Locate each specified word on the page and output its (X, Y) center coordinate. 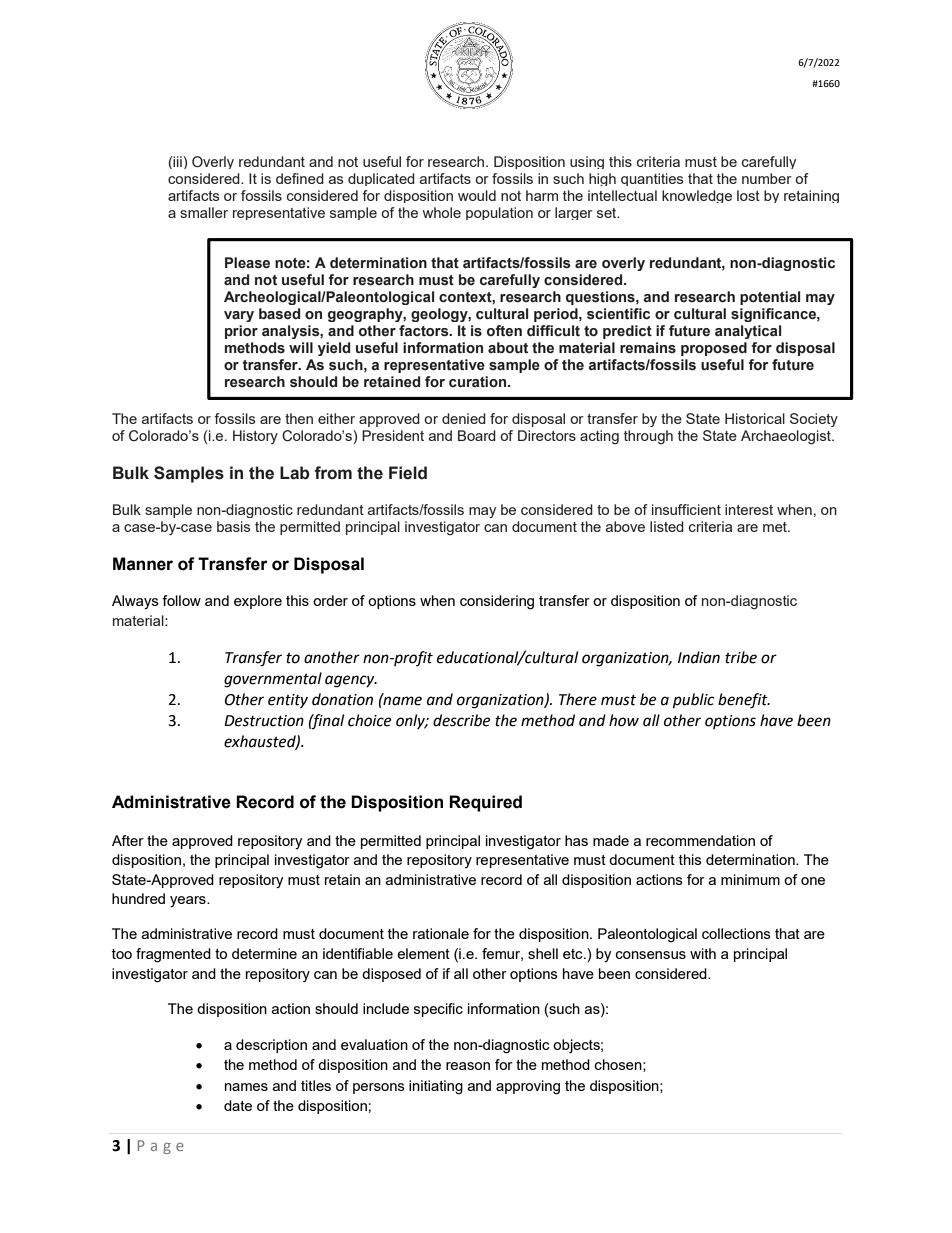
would (477, 195)
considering (497, 602)
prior (241, 332)
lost (748, 195)
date (238, 1105)
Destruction (264, 721)
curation (479, 382)
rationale (441, 933)
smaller (204, 212)
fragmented (173, 955)
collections (736, 933)
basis (233, 526)
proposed (714, 349)
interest (749, 509)
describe (461, 720)
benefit (744, 701)
